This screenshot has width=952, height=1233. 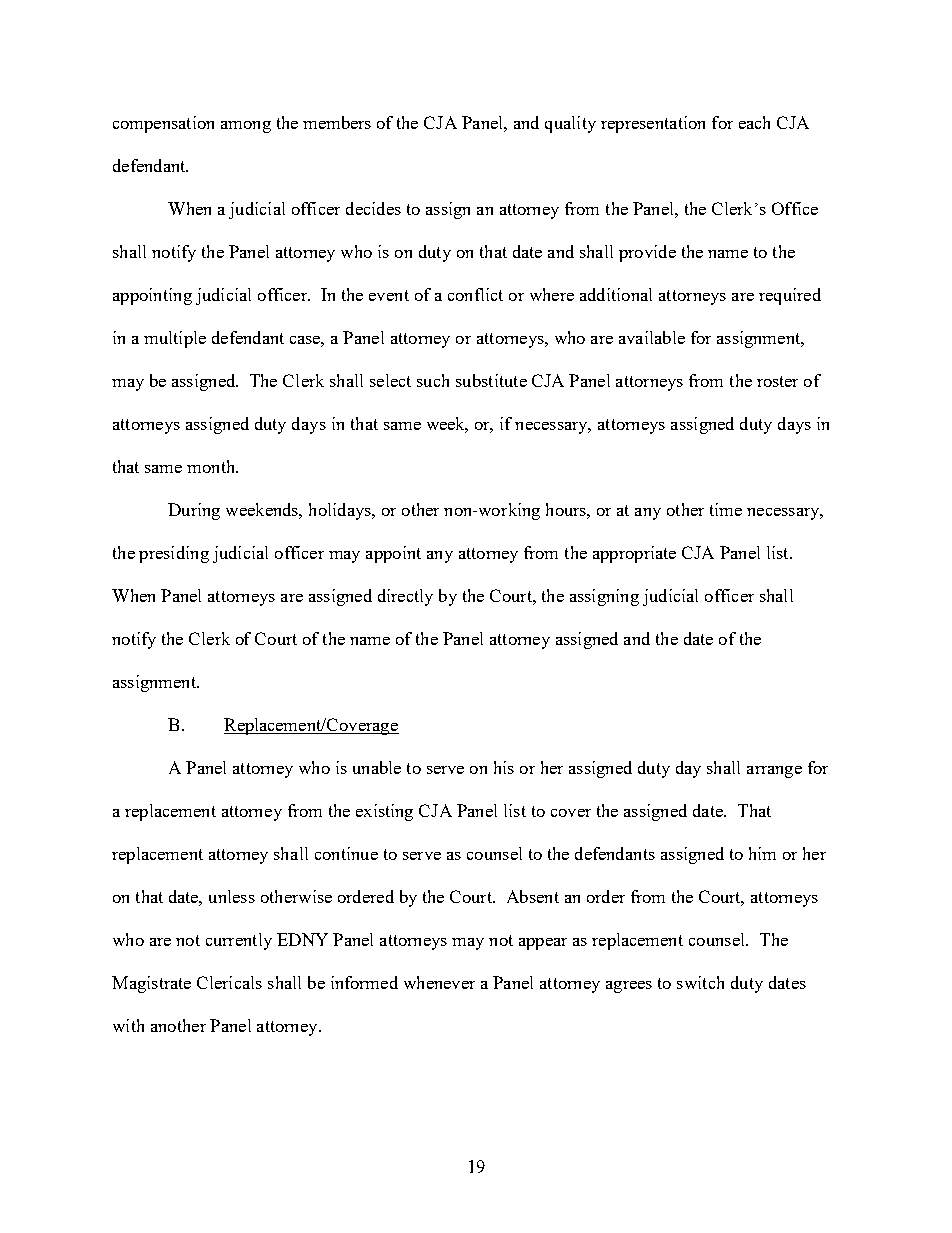 I want to click on each, so click(x=754, y=122).
